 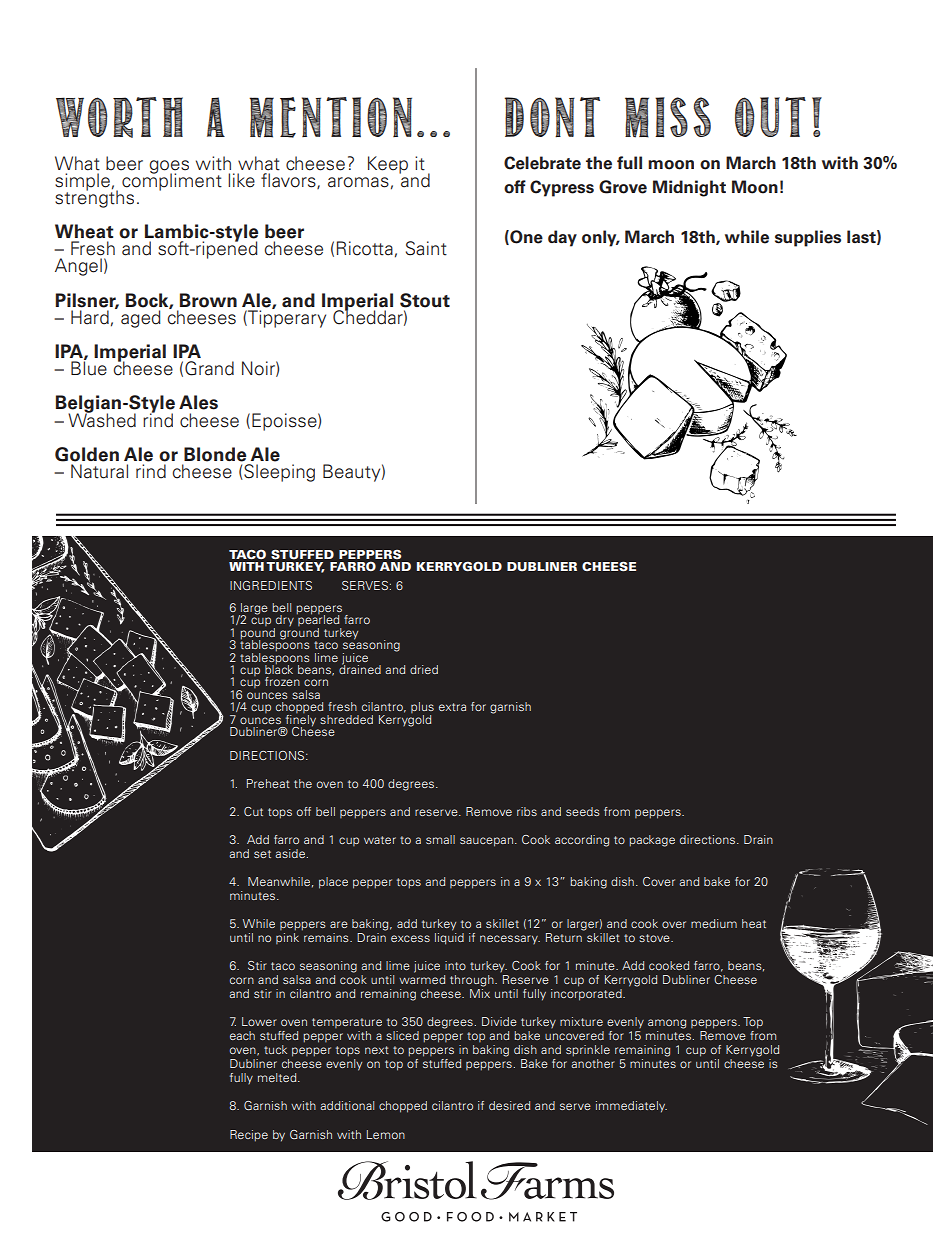 What do you see at coordinates (509, 1105) in the screenshot?
I see `desired` at bounding box center [509, 1105].
